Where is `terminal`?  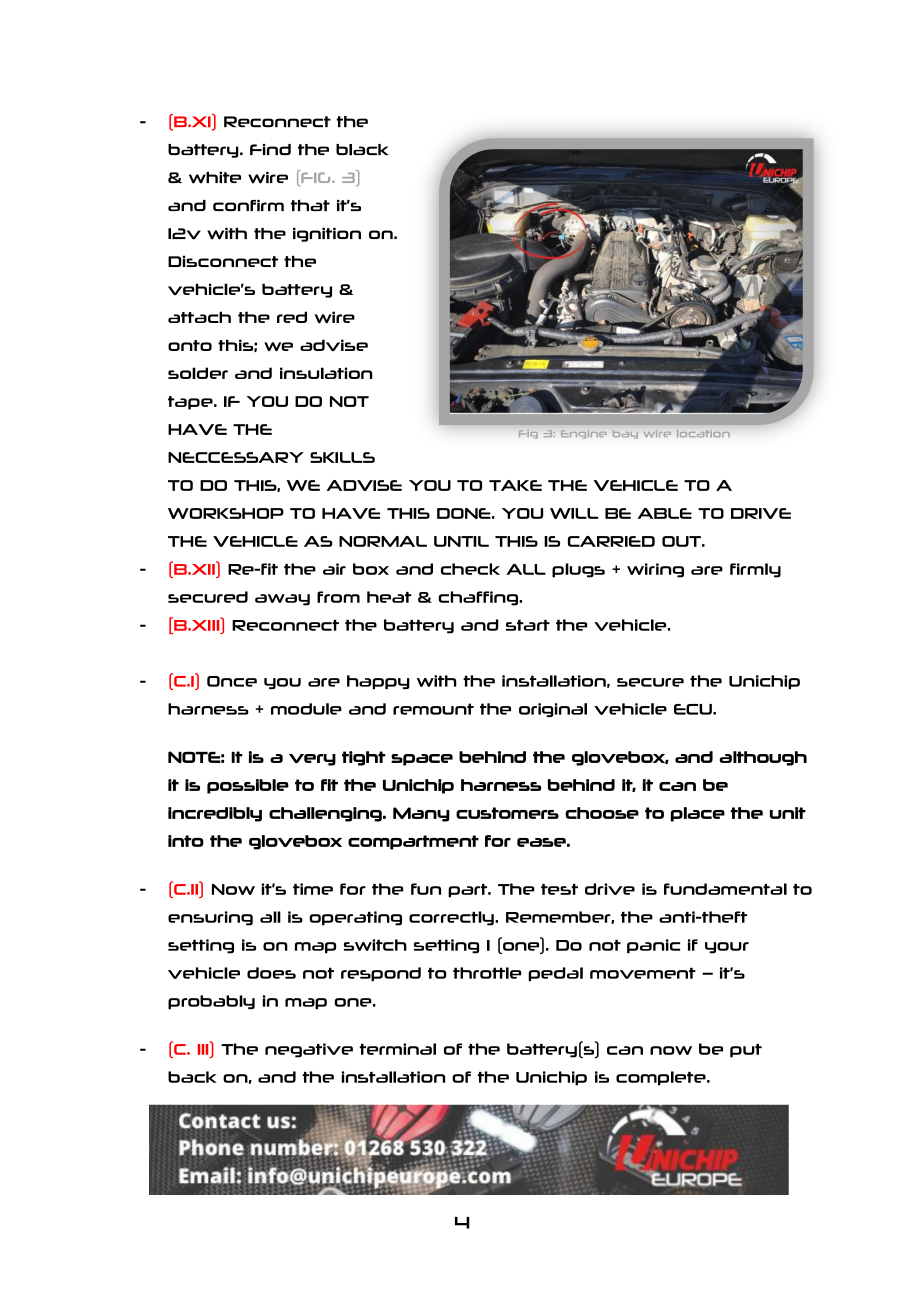
terminal is located at coordinates (397, 1049).
